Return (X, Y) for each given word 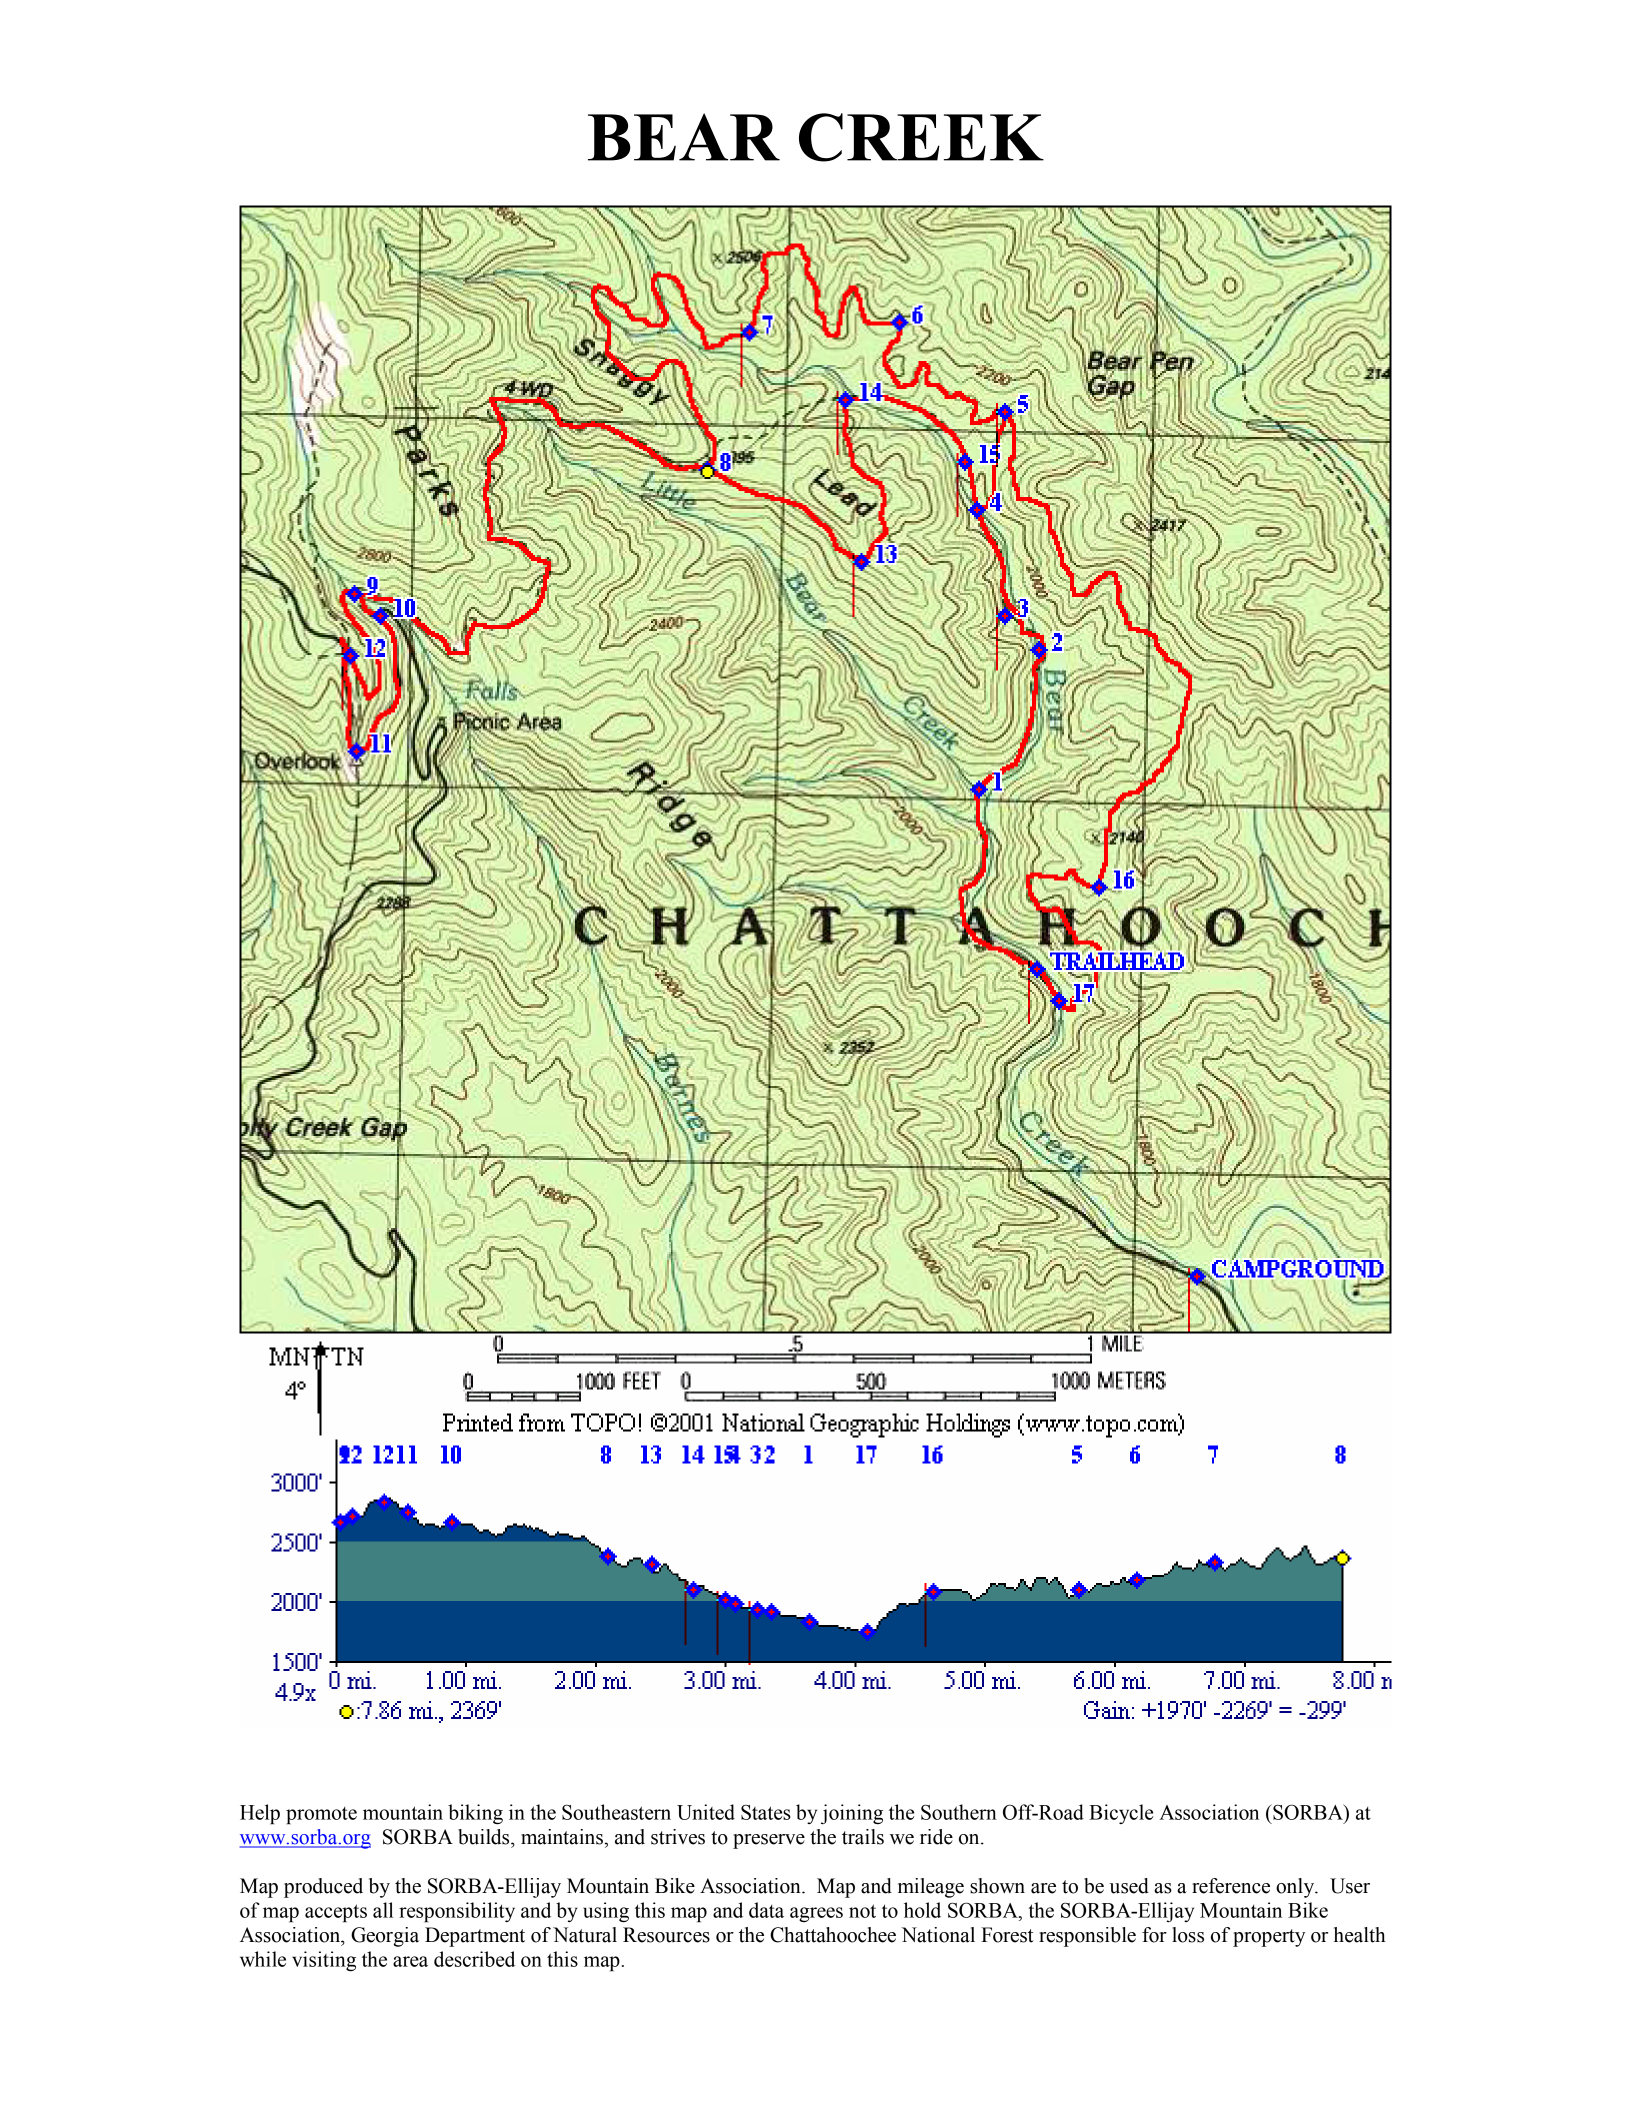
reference (1231, 1886)
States (766, 1812)
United (706, 1812)
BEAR (684, 137)
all (383, 1910)
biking (475, 1814)
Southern (959, 1812)
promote (321, 1816)
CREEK (921, 137)
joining (852, 1814)
